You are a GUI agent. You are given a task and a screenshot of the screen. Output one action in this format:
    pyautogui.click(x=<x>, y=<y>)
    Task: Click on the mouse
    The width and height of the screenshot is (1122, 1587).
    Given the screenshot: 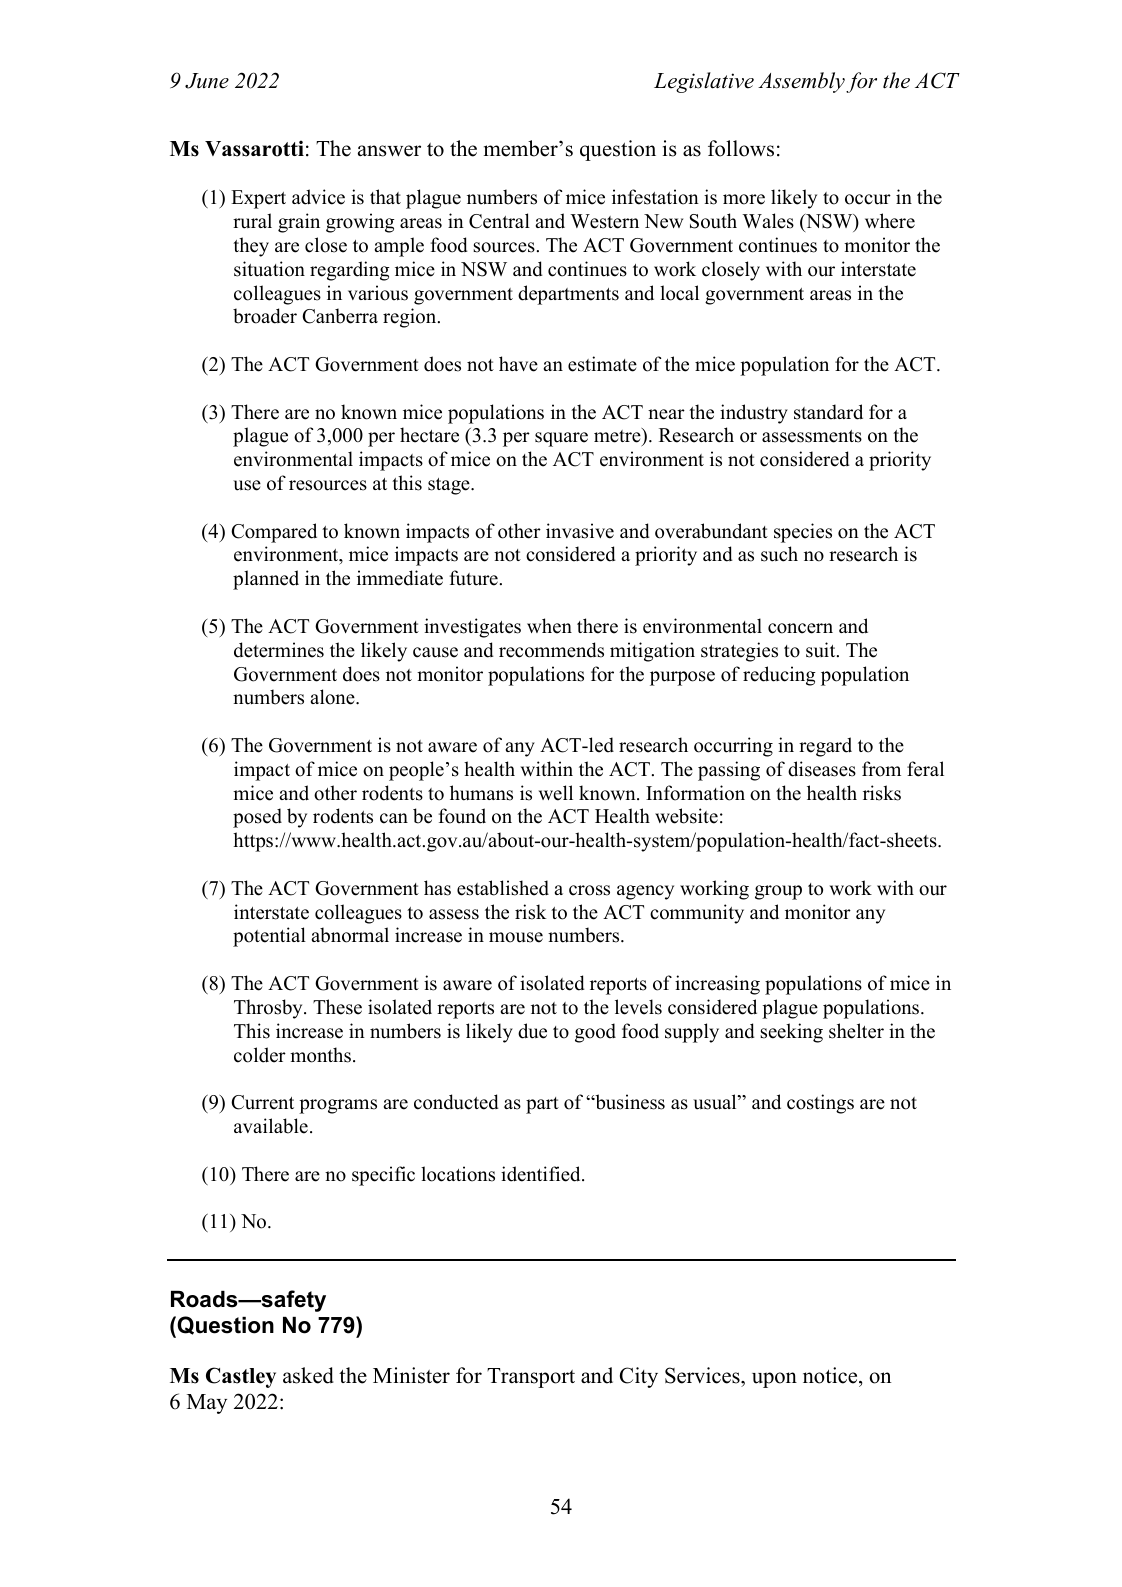 What is the action you would take?
    pyautogui.click(x=516, y=937)
